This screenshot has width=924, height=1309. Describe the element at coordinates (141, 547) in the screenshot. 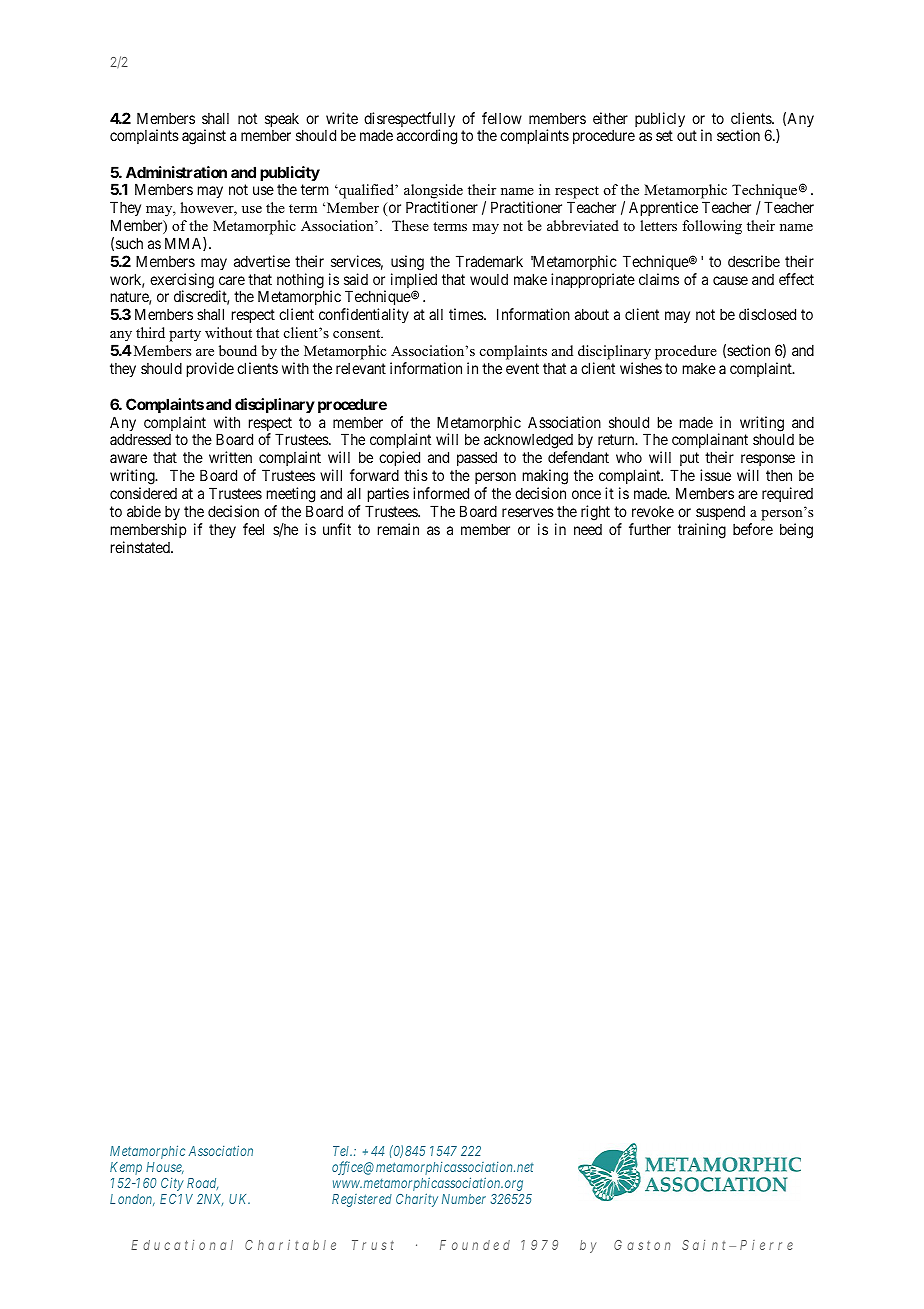

I see `reinstated` at that location.
